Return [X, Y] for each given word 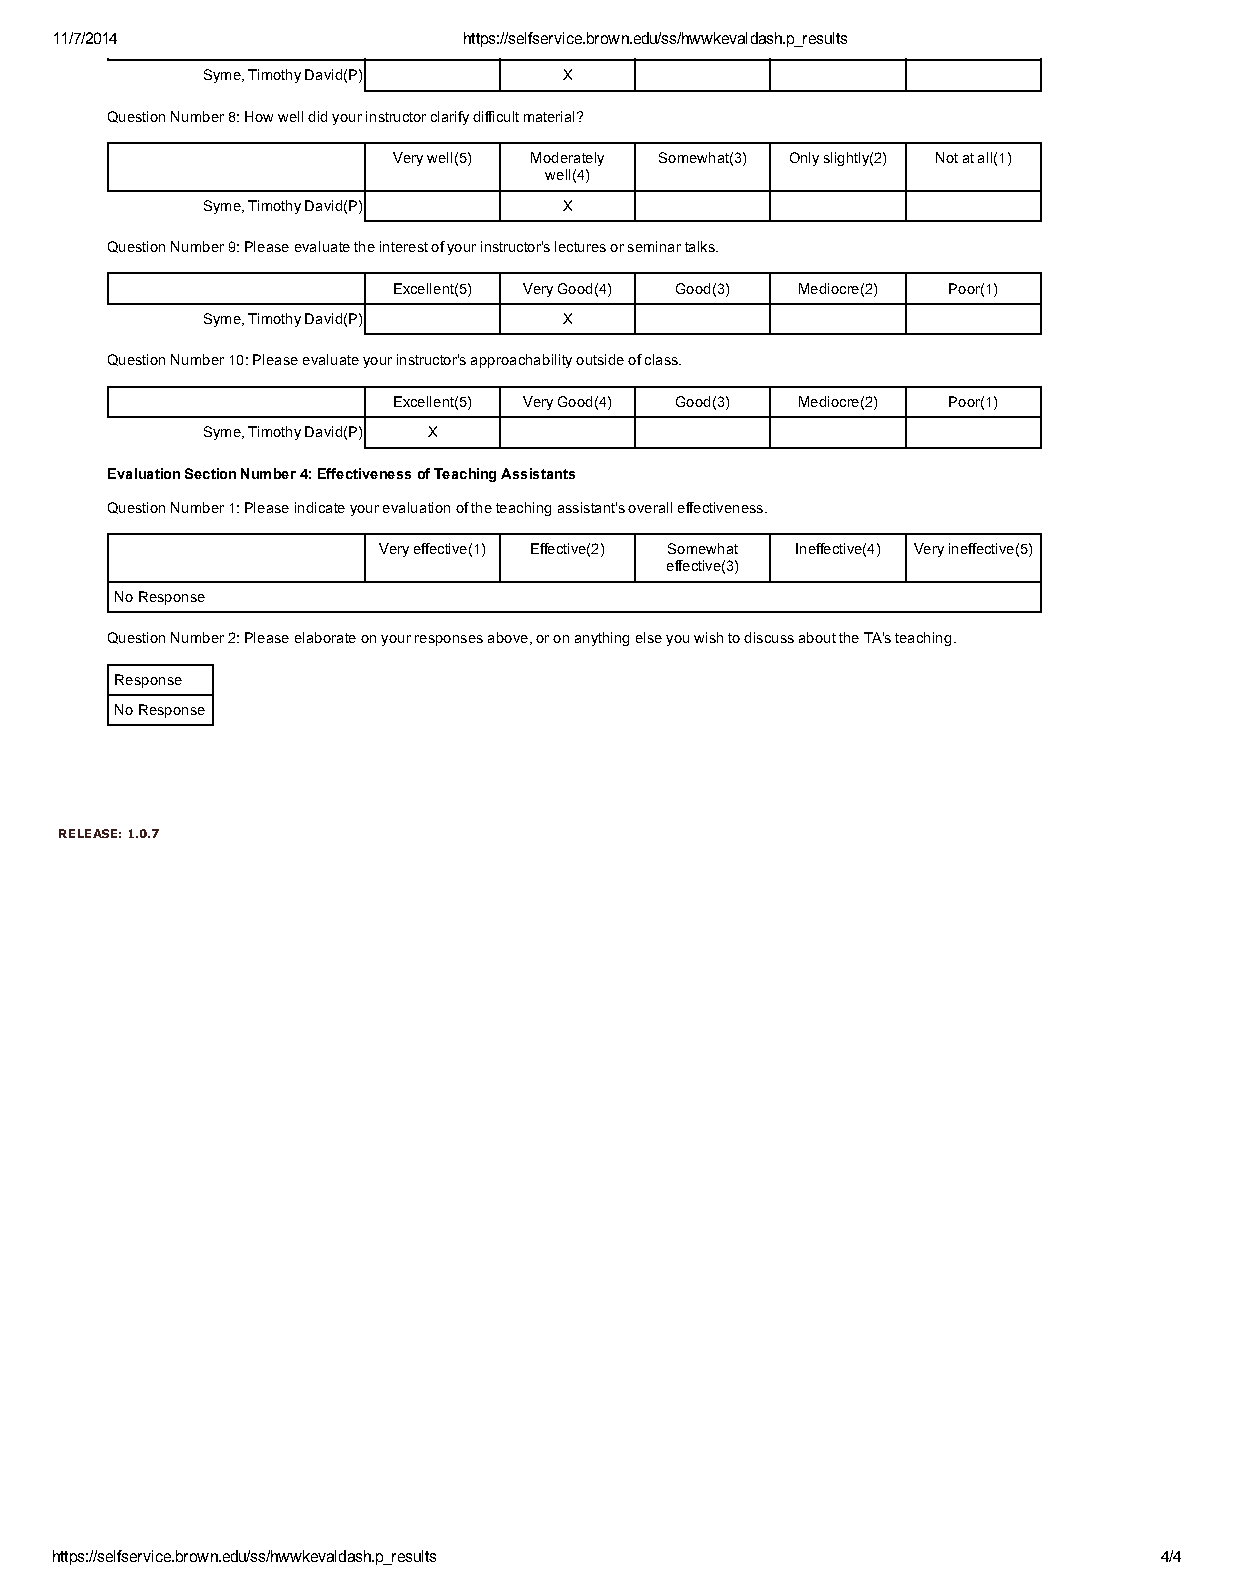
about [817, 637]
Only [804, 159]
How [259, 116]
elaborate [325, 637]
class [662, 359]
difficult [496, 116]
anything [602, 639]
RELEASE [88, 833]
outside [600, 359]
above [508, 637]
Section [210, 473]
